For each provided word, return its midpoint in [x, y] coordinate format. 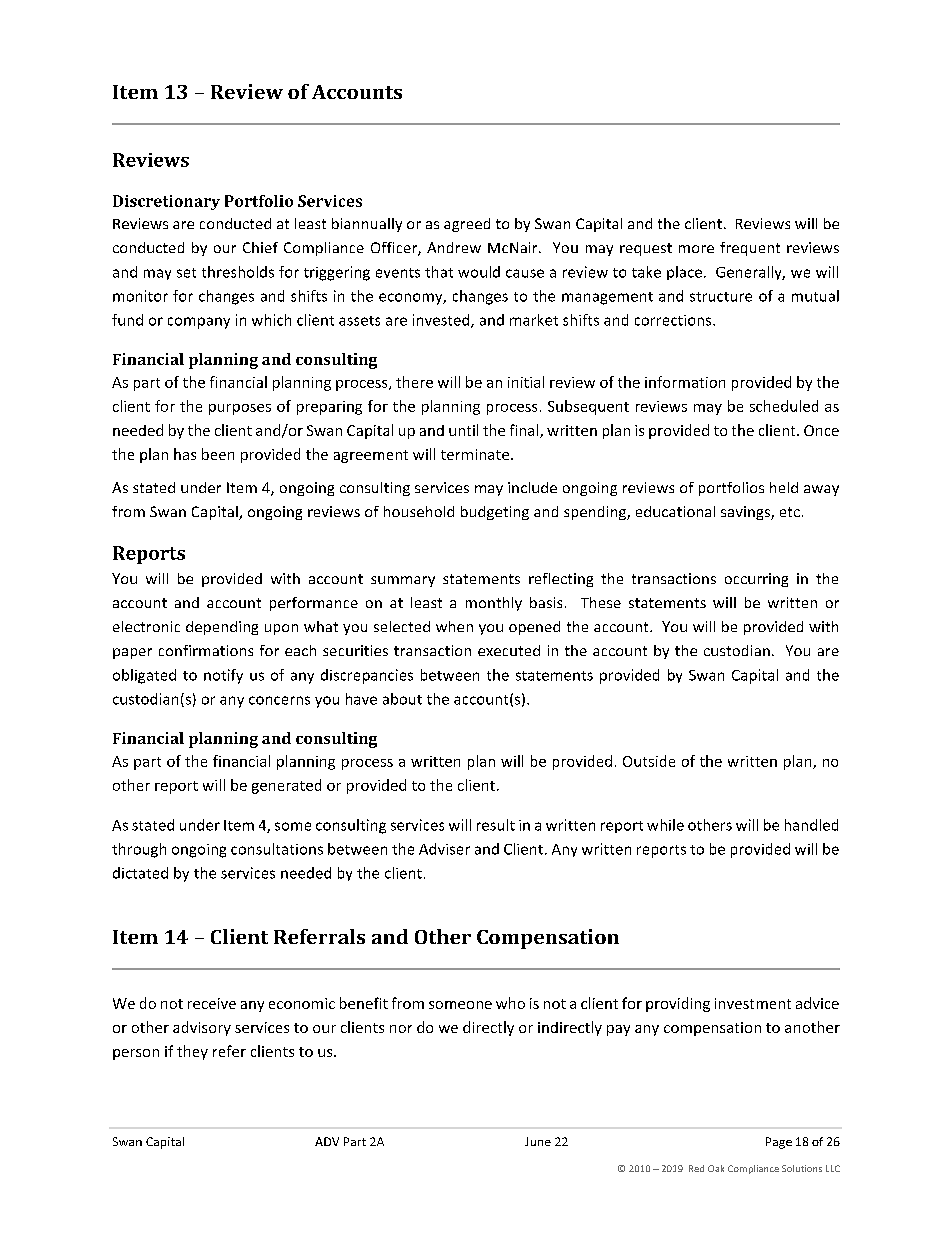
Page [779, 1143]
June [538, 1141]
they [192, 1052]
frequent [750, 249]
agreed [467, 225]
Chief [260, 247]
